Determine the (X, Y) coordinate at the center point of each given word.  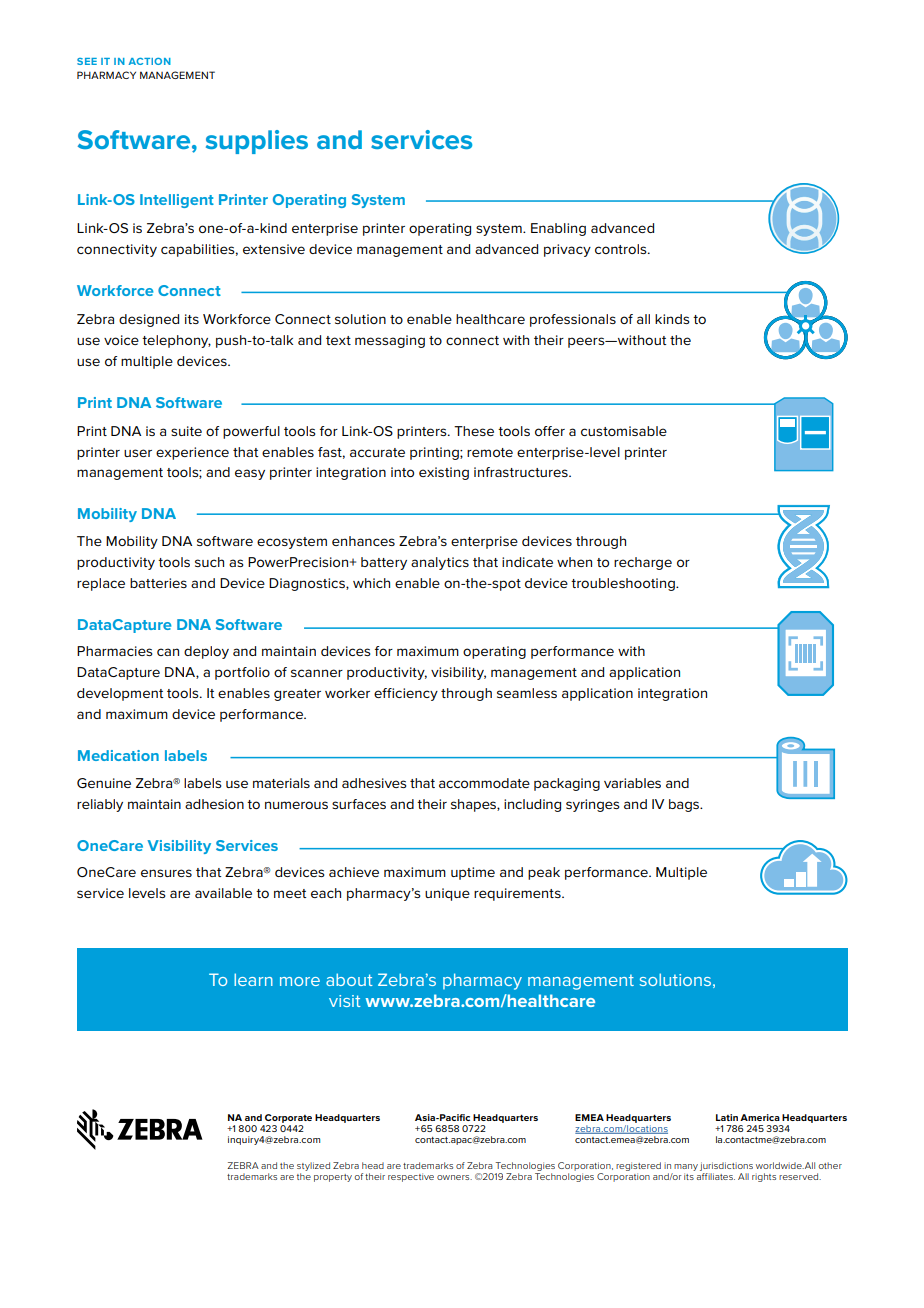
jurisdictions (726, 1168)
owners (454, 1177)
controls (622, 249)
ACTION (150, 61)
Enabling (558, 229)
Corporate (288, 1118)
